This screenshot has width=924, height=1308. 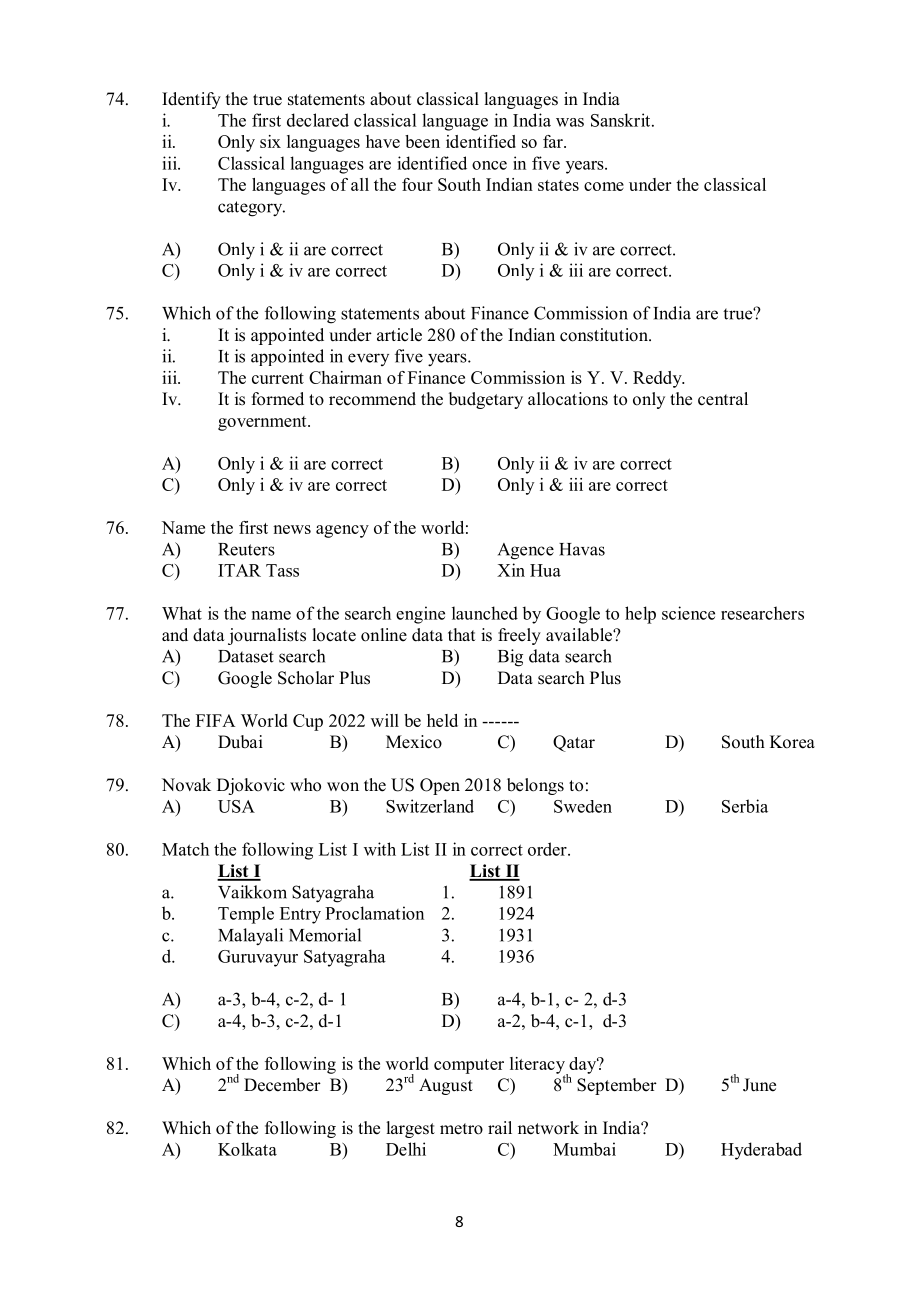 I want to click on six, so click(x=270, y=141).
